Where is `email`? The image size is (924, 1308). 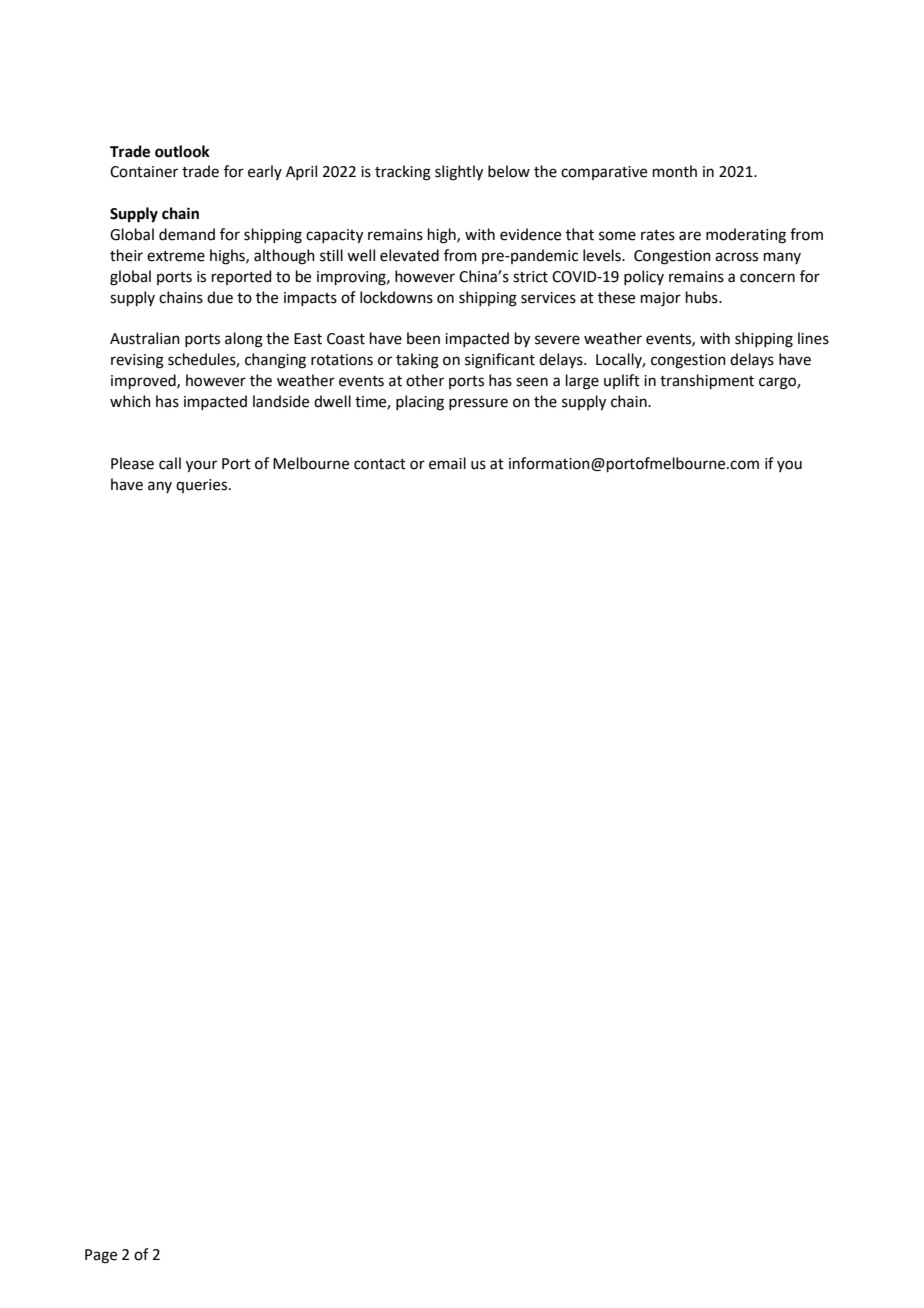 email is located at coordinates (447, 463).
